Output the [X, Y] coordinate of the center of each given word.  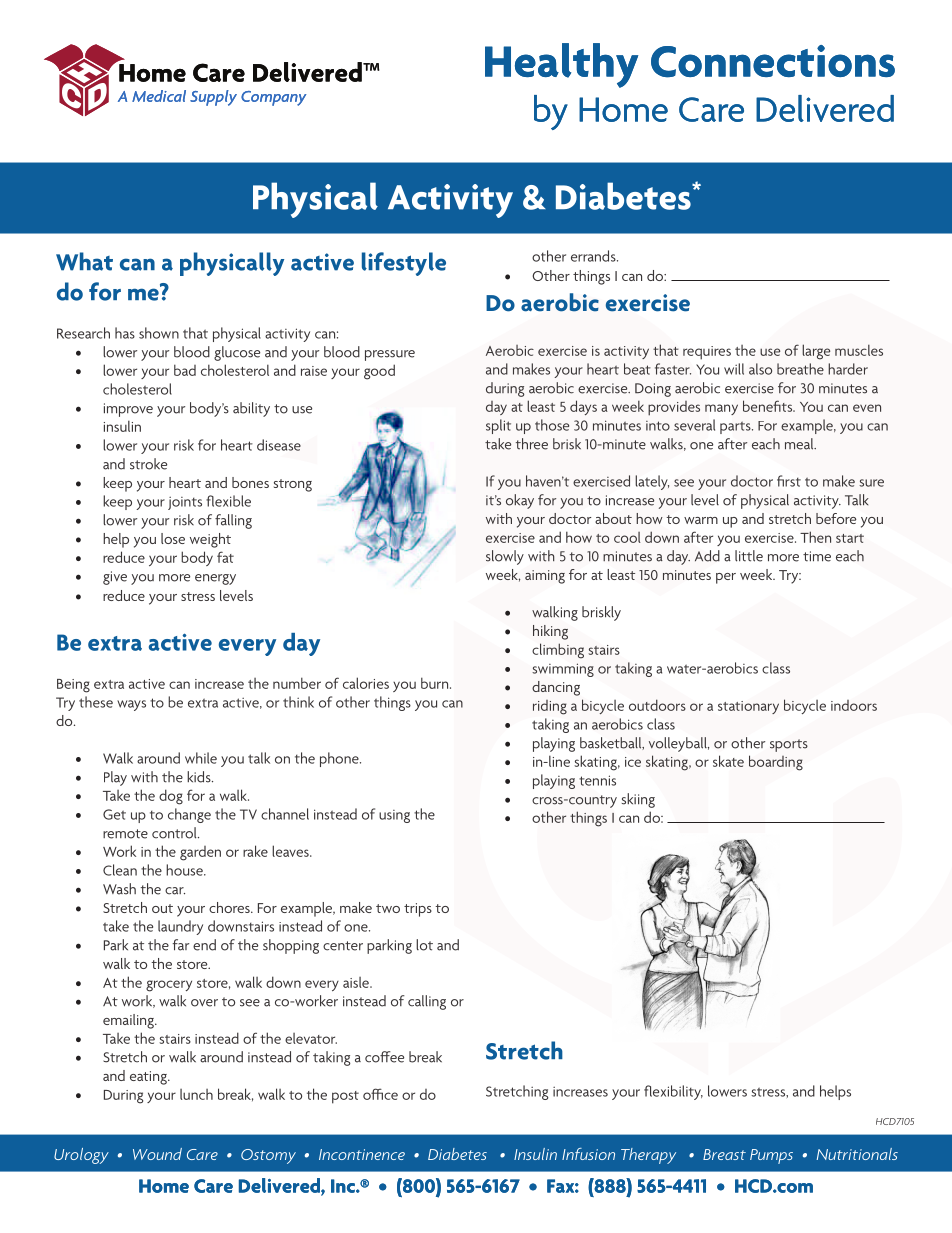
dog [171, 797]
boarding [776, 763]
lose [173, 538]
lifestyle [404, 264]
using [394, 816]
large [816, 352]
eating [149, 1078]
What [84, 261]
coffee [384, 1057]
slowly [505, 557]
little [749, 556]
